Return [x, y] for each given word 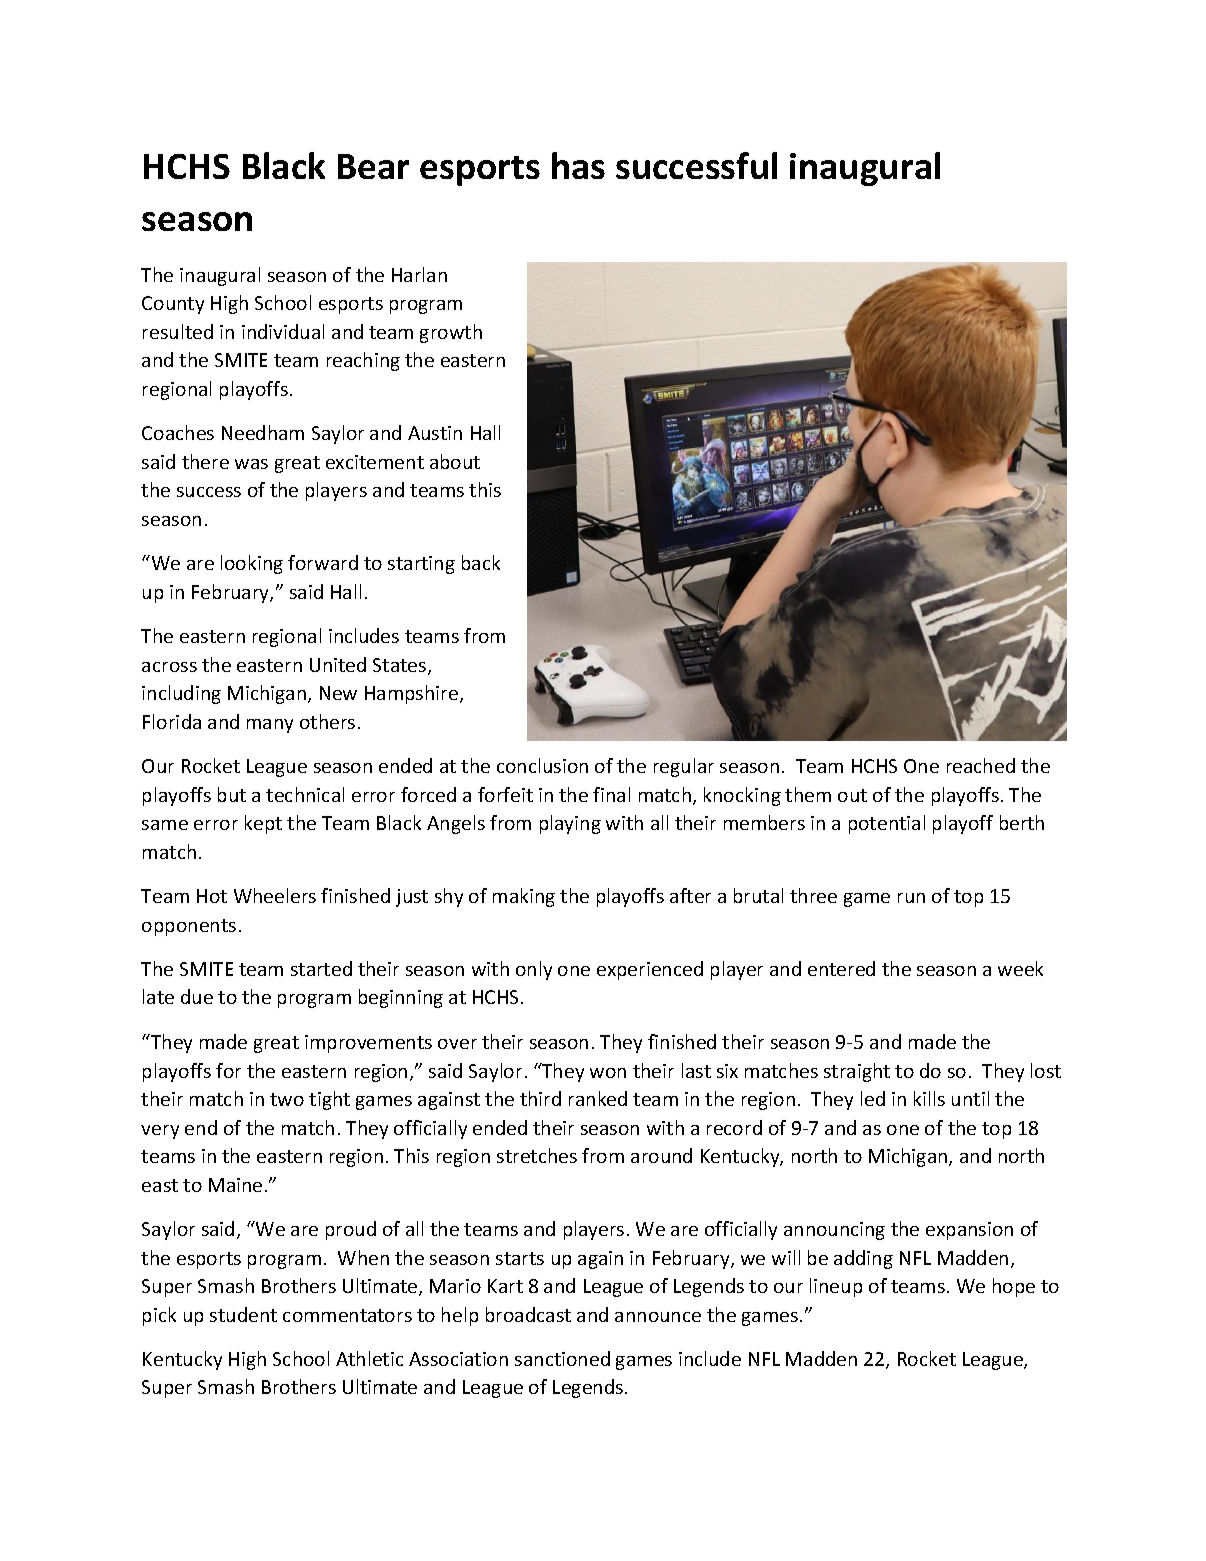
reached [981, 765]
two [287, 1099]
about [455, 461]
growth [451, 333]
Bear [373, 166]
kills [929, 1098]
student [243, 1314]
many [270, 726]
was [251, 464]
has [578, 165]
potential [887, 824]
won [608, 1073]
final [611, 794]
